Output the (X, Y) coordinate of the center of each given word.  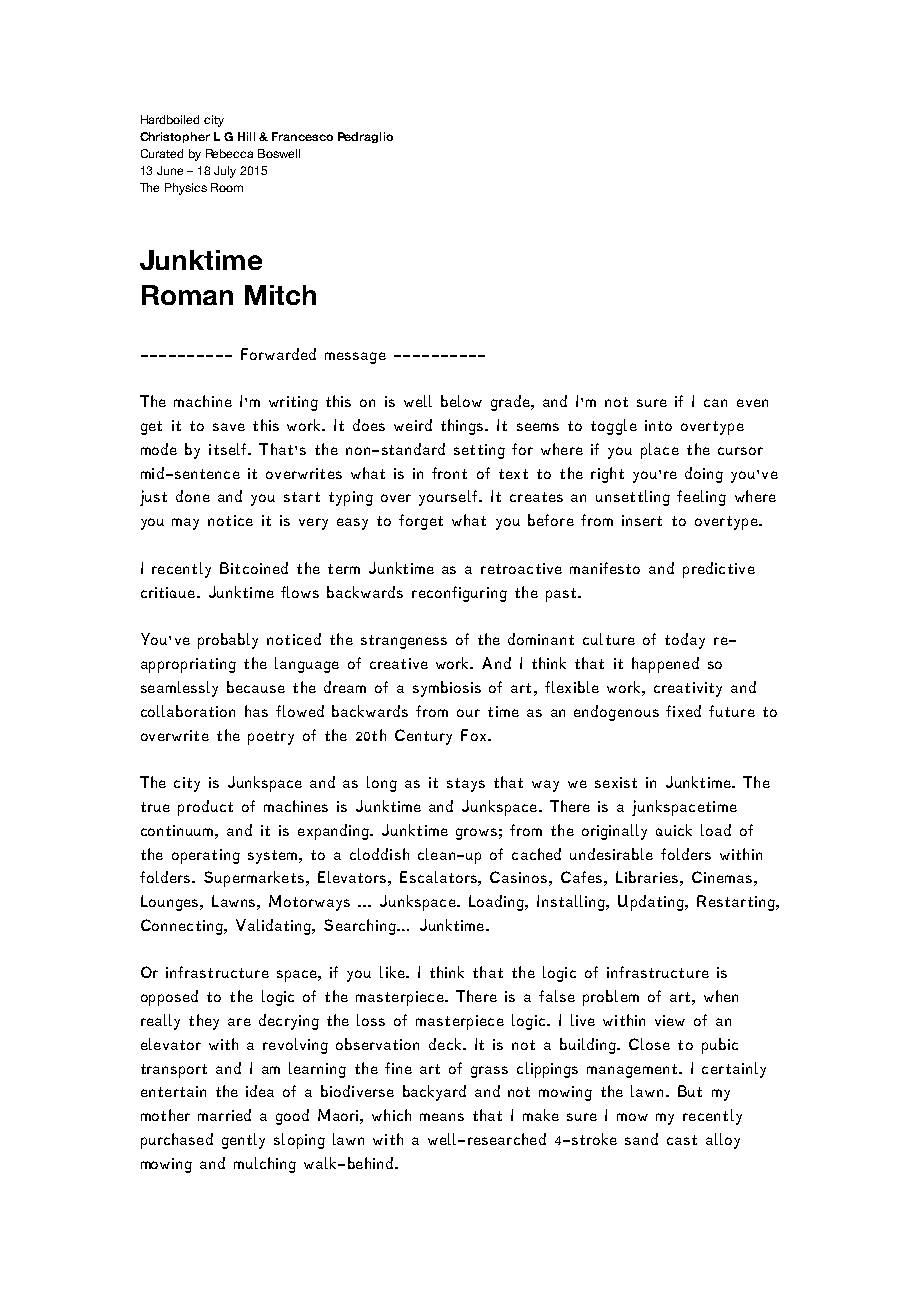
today (685, 641)
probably (228, 641)
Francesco (302, 136)
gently (243, 1141)
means (442, 1117)
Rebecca (229, 153)
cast (682, 1140)
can (715, 403)
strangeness (404, 642)
